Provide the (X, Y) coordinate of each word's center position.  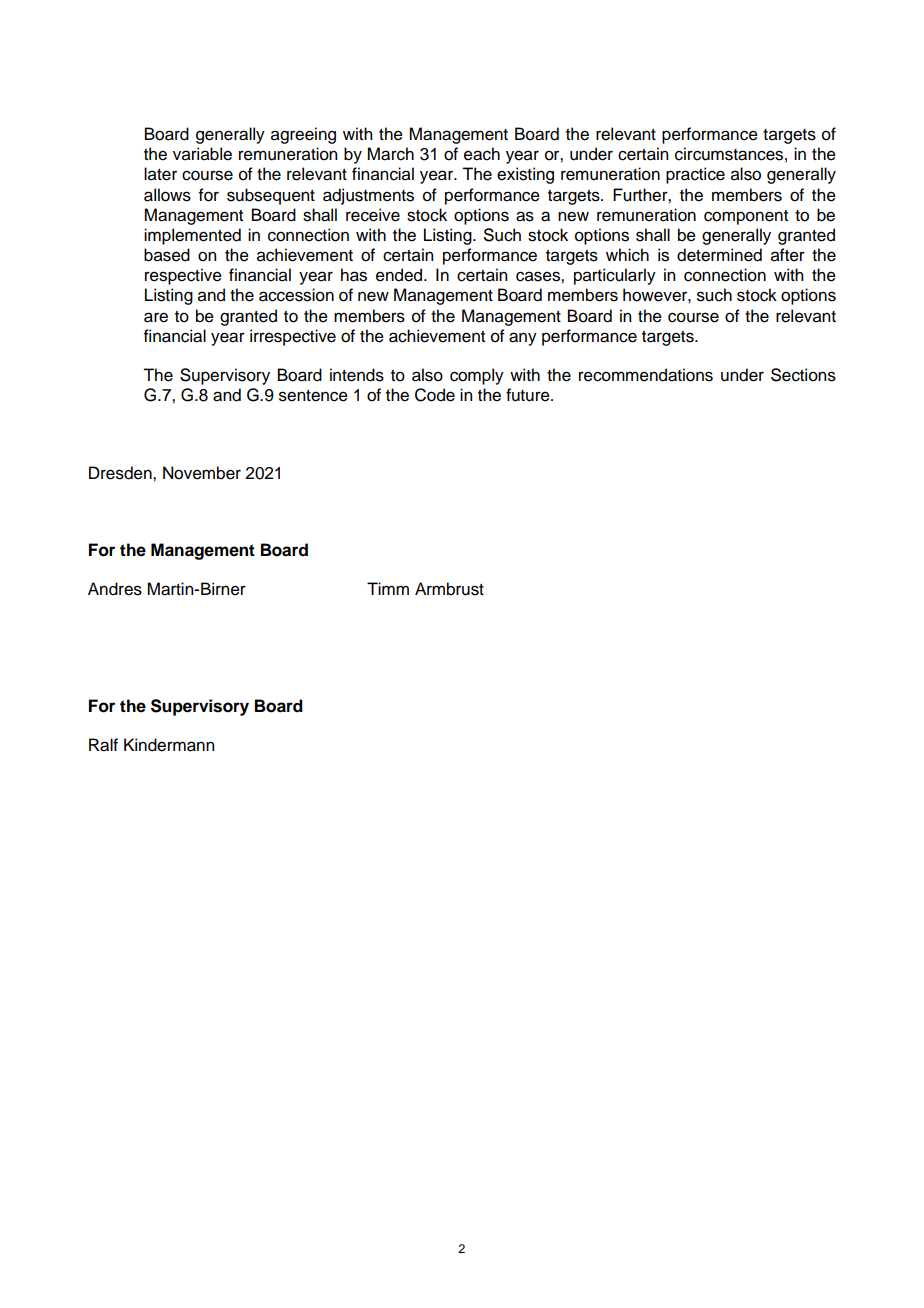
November (202, 473)
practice (695, 175)
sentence (313, 396)
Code (435, 395)
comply (477, 376)
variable (202, 154)
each (482, 154)
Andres (115, 589)
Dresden (121, 473)
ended (400, 275)
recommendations (646, 375)
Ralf (103, 745)
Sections (803, 375)
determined (719, 255)
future (529, 395)
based (167, 255)
